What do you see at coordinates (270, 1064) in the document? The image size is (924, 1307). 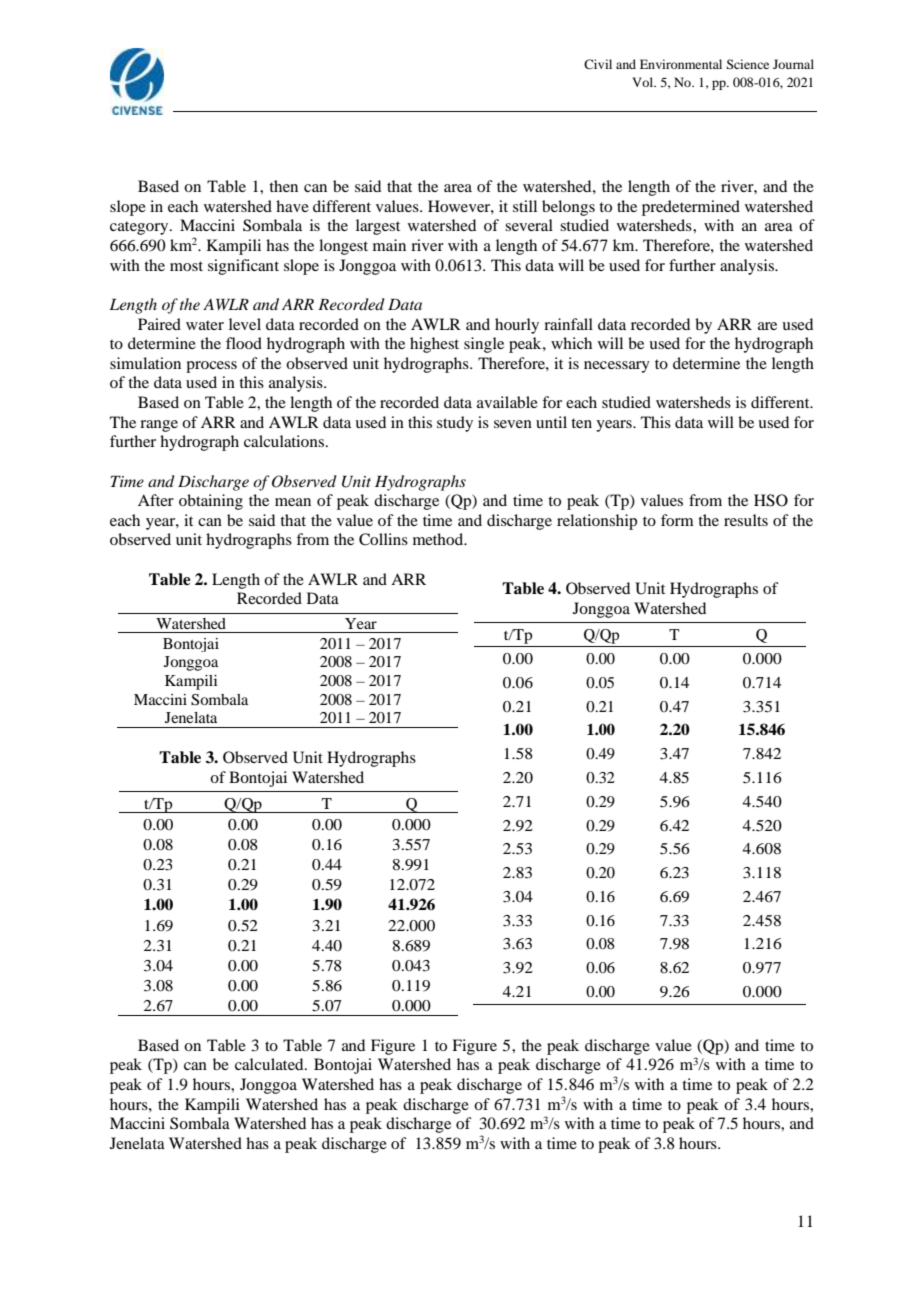 I see `calculated` at bounding box center [270, 1064].
